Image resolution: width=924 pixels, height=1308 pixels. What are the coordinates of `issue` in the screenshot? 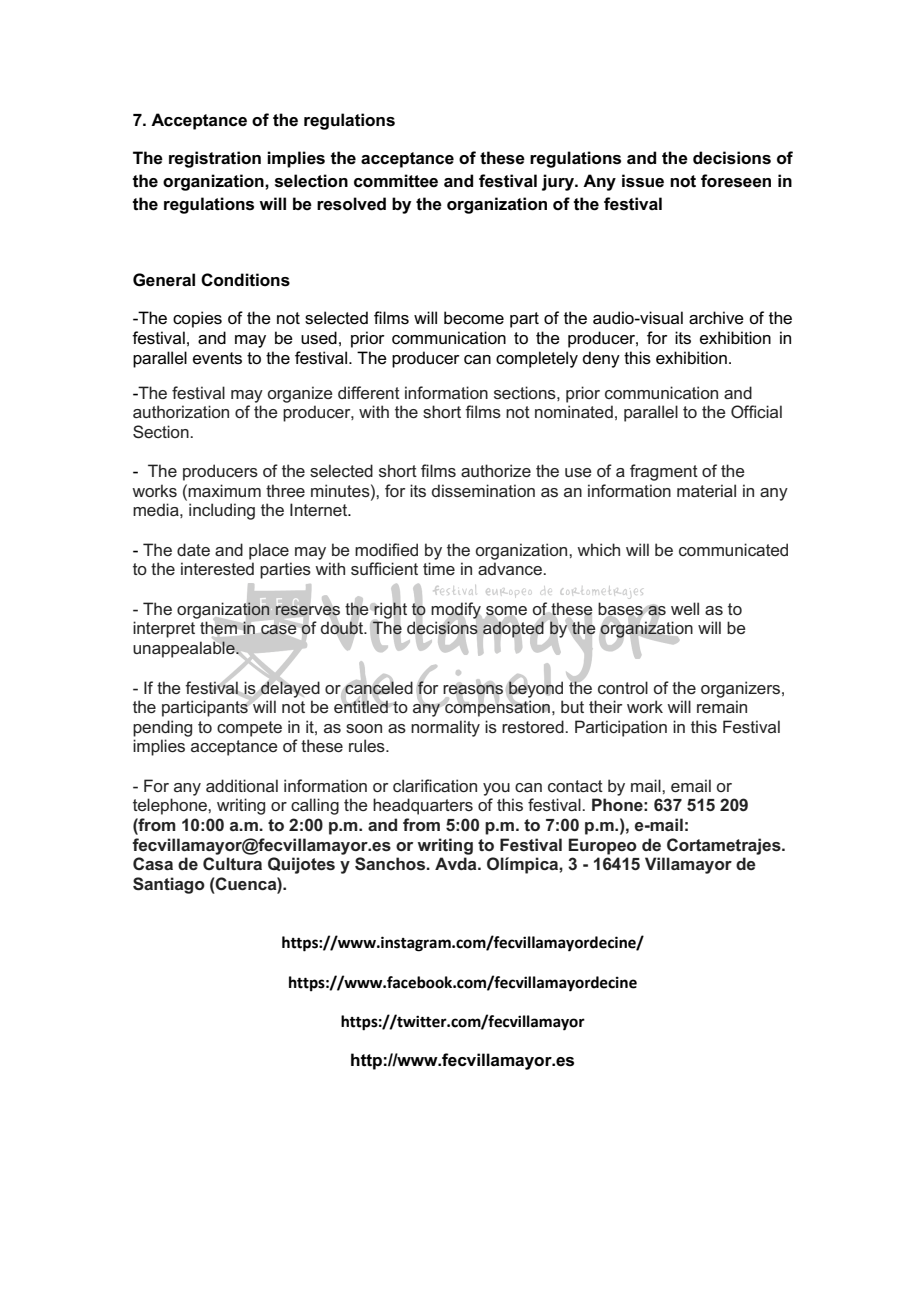 It's located at (643, 181).
